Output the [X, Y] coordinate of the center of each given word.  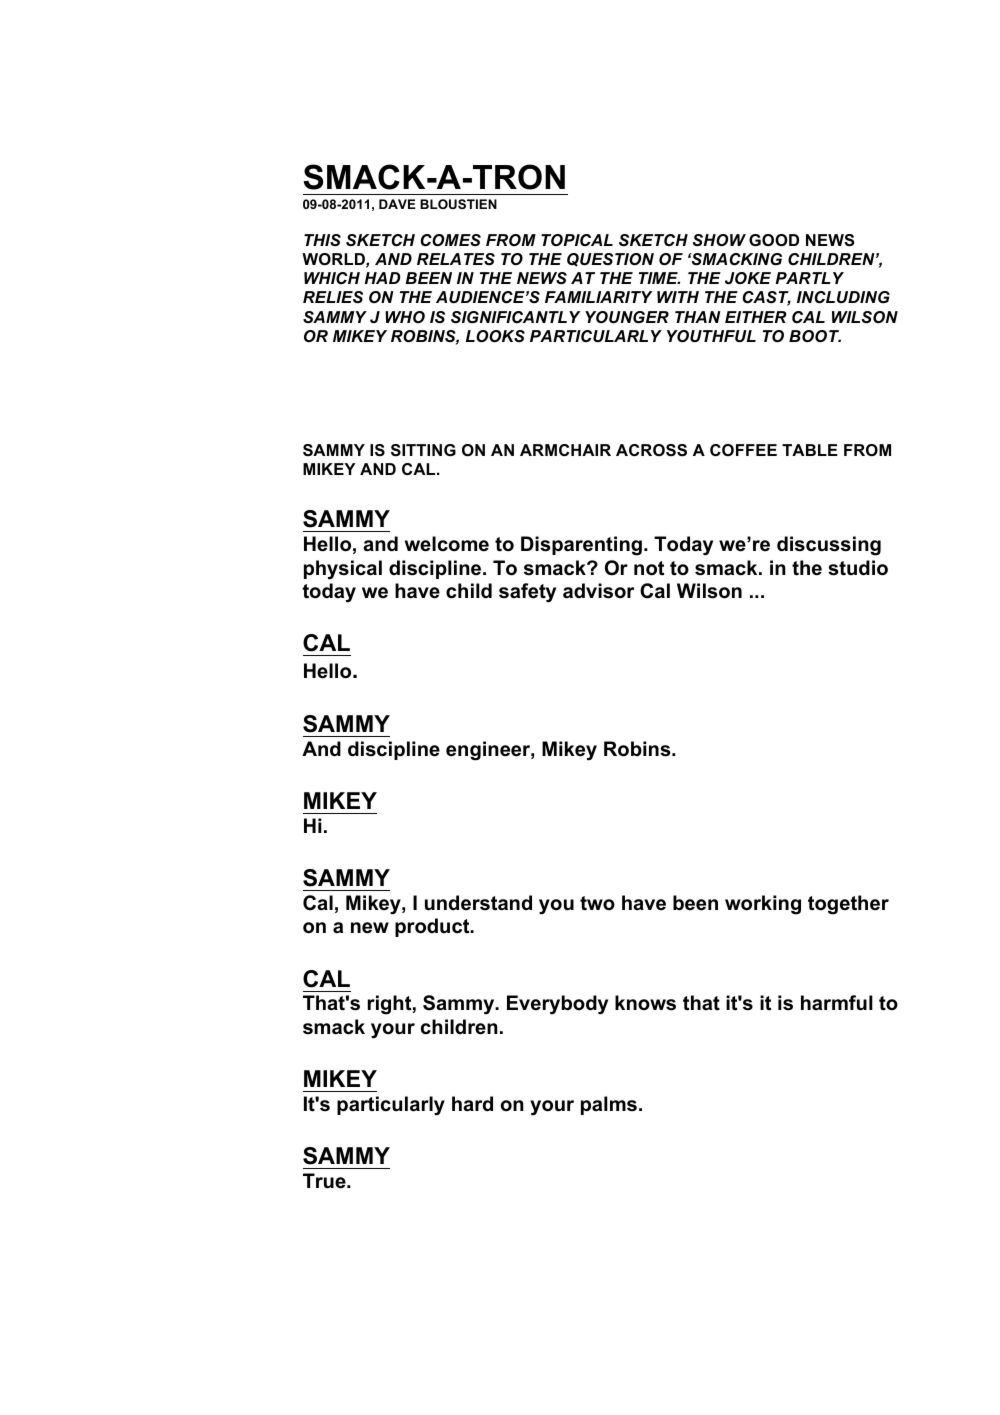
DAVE [397, 204]
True [325, 1181]
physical [343, 570]
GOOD [774, 240]
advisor [598, 591]
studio [858, 568]
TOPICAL [577, 240]
